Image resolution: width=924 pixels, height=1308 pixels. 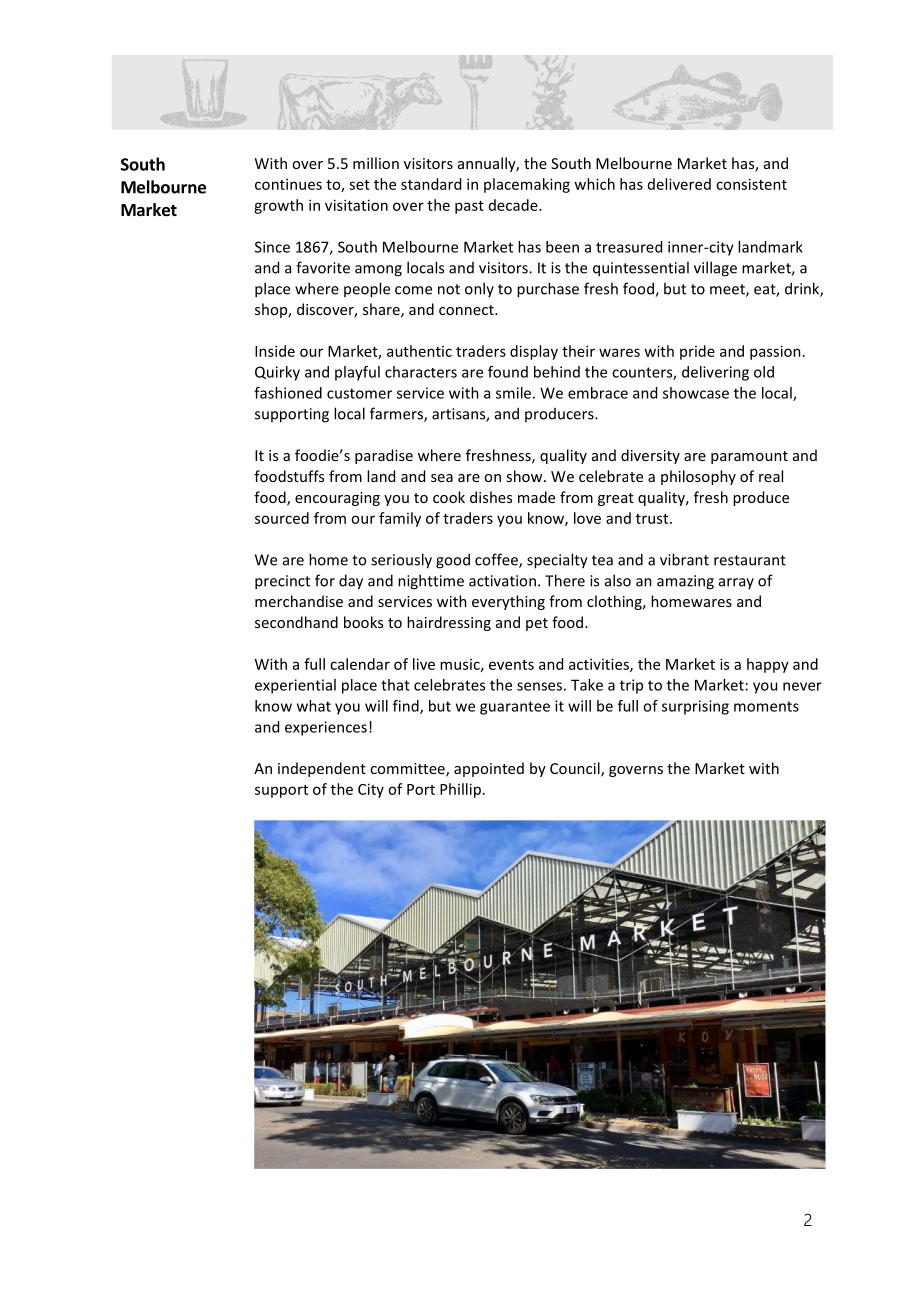 I want to click on set, so click(x=359, y=185).
